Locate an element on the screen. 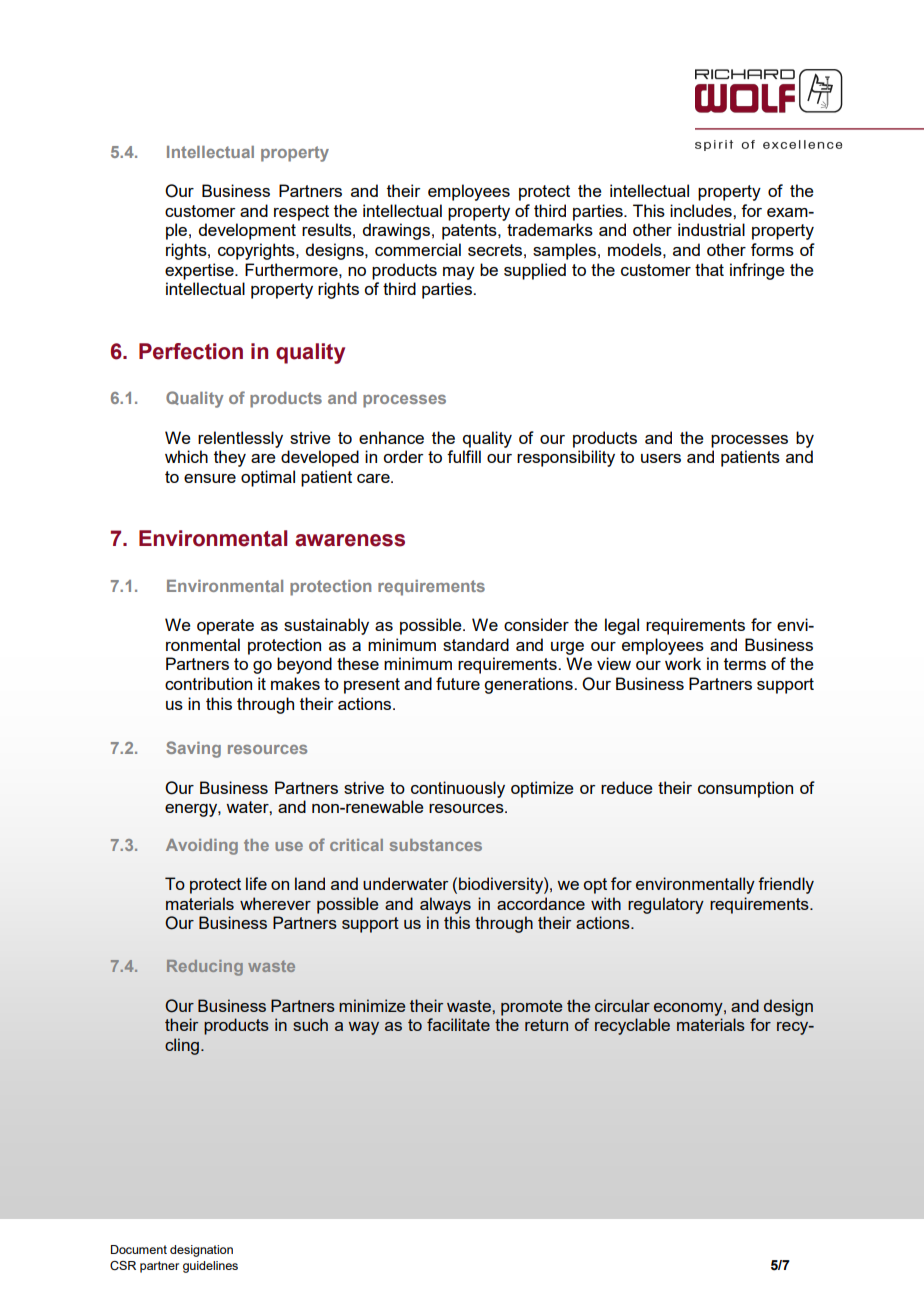  expertise is located at coordinates (200, 271).
